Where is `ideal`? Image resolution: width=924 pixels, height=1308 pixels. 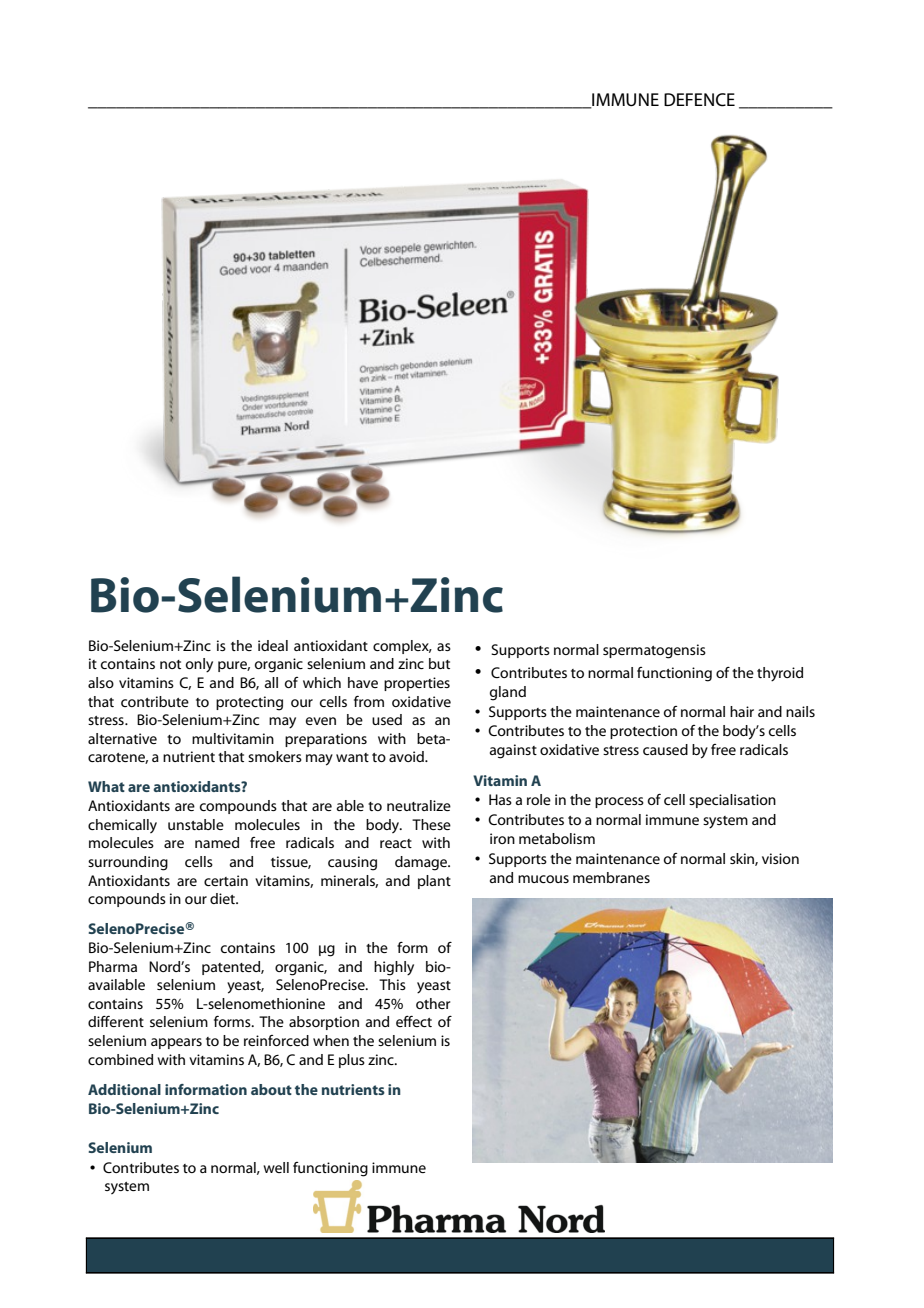
ideal is located at coordinates (273, 645).
